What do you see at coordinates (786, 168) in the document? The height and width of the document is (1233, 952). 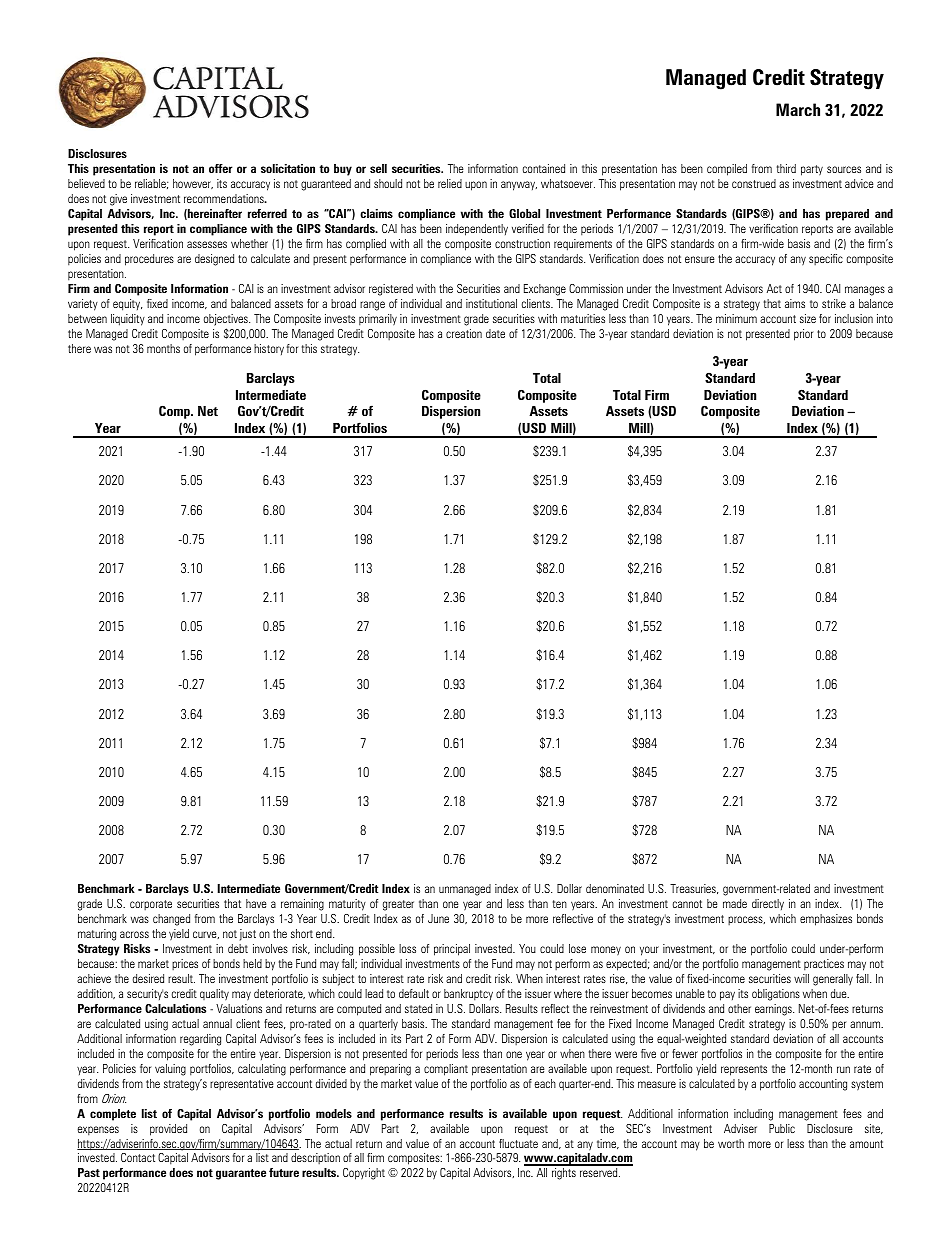 I see `third` at bounding box center [786, 168].
